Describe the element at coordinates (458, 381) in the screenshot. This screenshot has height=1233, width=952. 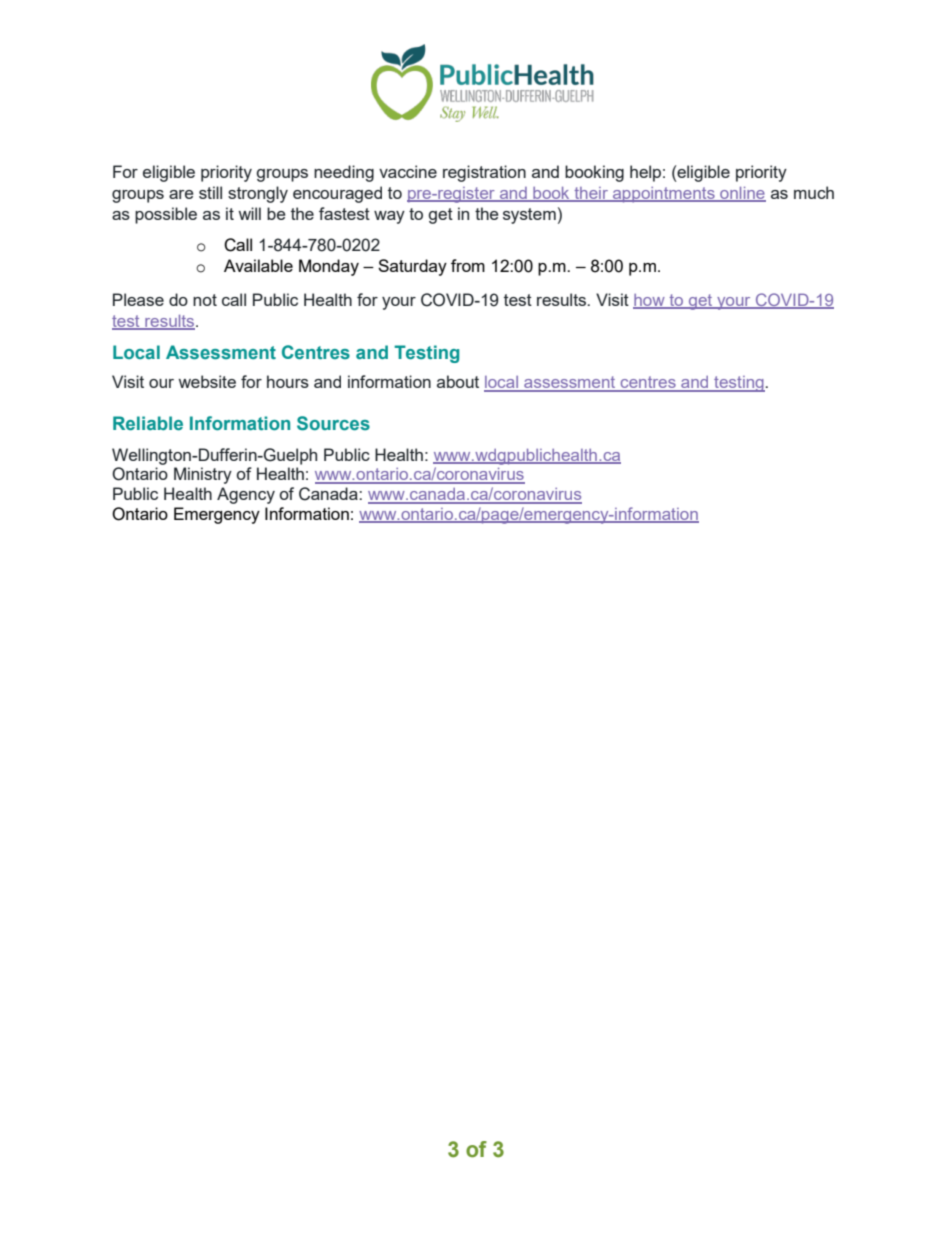
I see `about` at that location.
